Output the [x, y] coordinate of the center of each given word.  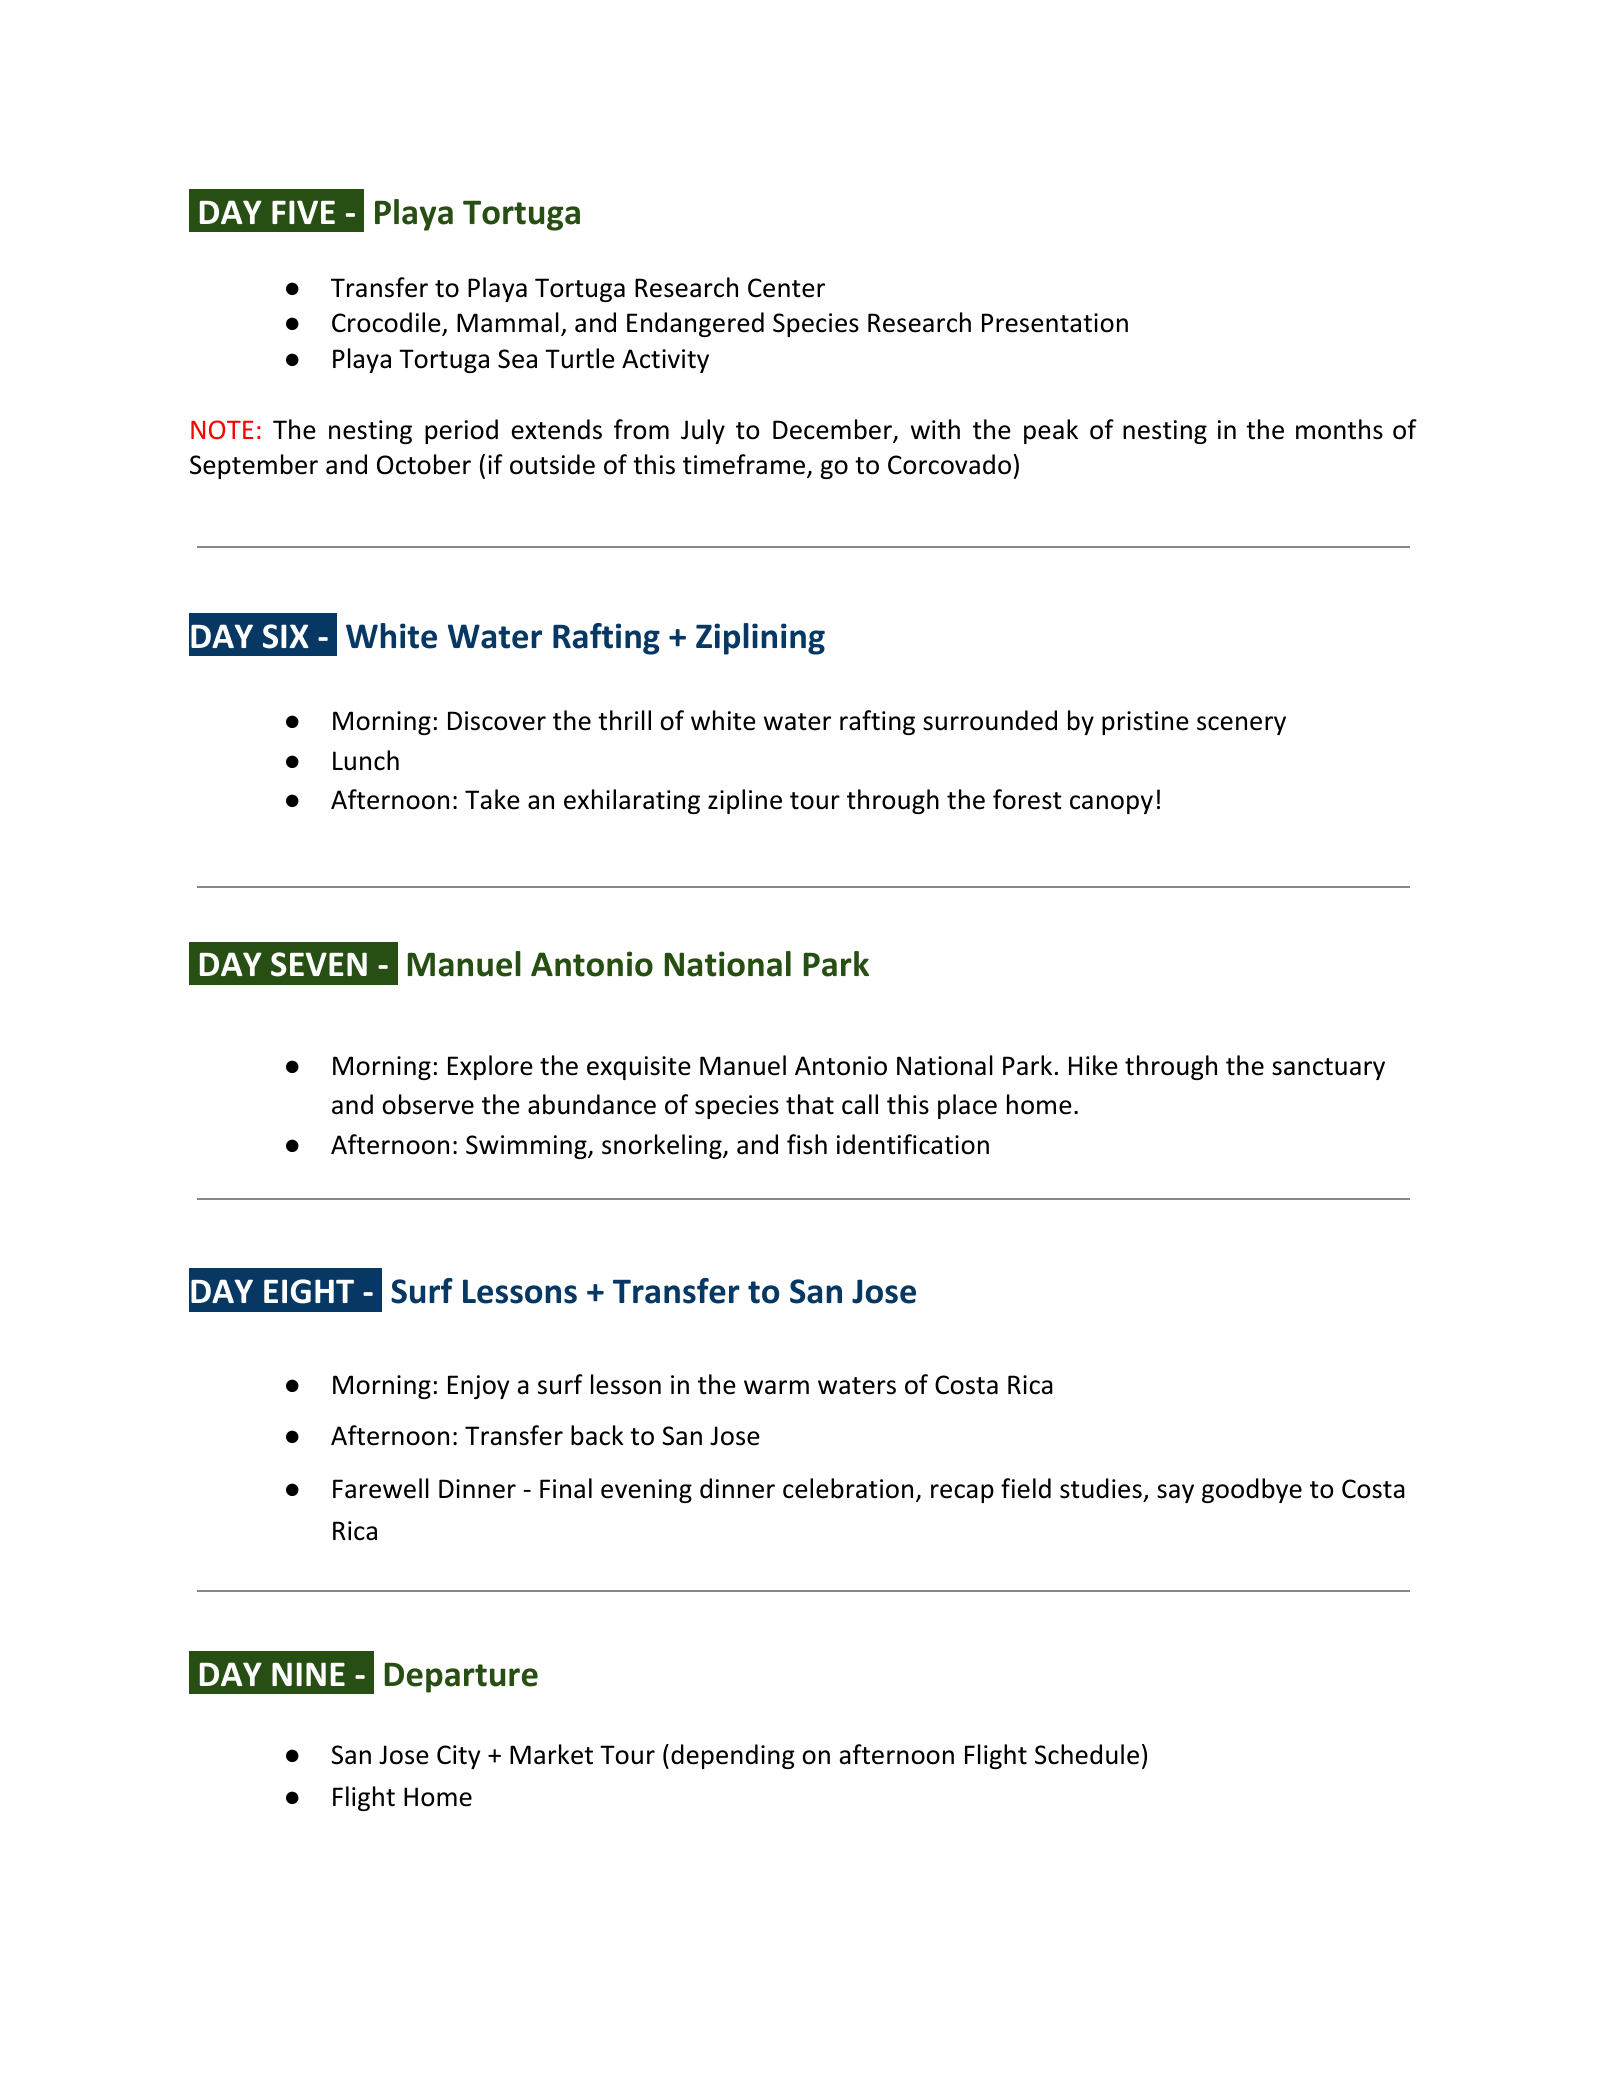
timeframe [745, 465]
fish [807, 1144]
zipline [745, 801]
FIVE [303, 212]
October [424, 464]
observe [428, 1104]
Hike [1093, 1065]
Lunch [366, 760]
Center [786, 288]
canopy [1111, 804]
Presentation [1055, 323]
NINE [308, 1674]
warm [776, 1387]
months [1339, 429]
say [1175, 1493]
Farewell [381, 1488]
